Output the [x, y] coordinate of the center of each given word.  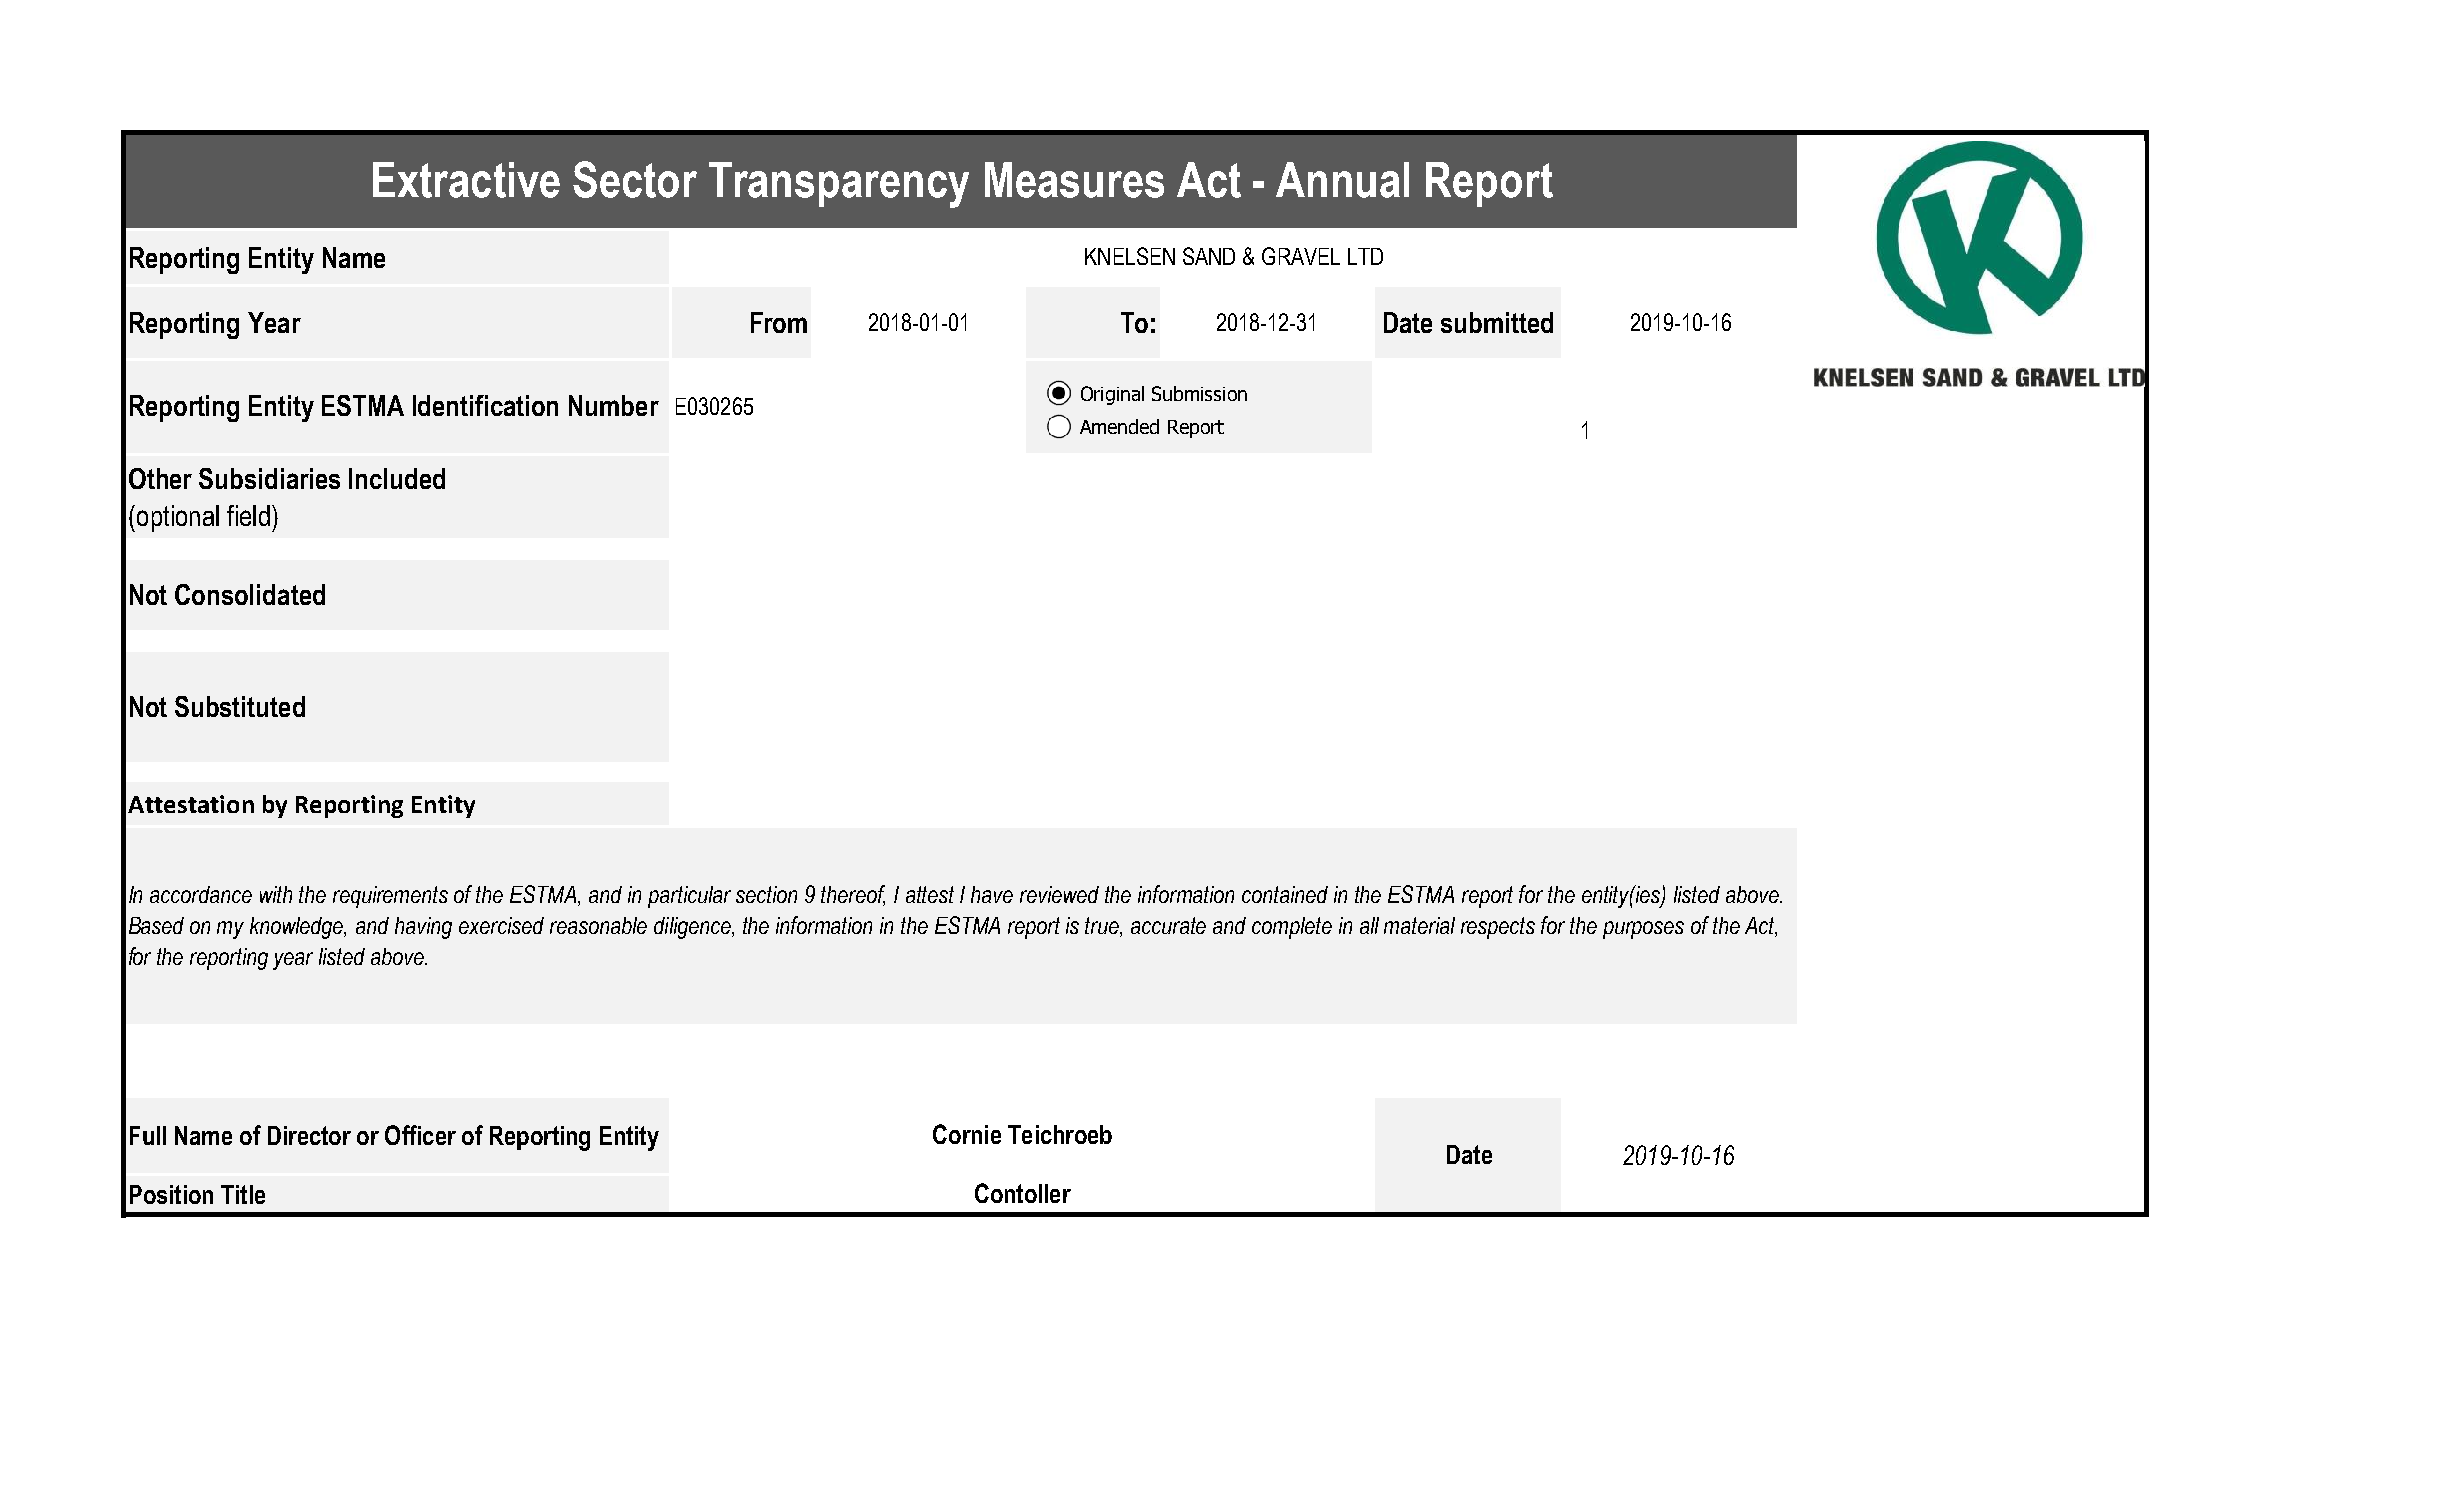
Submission [1199, 393]
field [248, 515]
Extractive [466, 180]
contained [1285, 894]
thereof [853, 895]
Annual [1342, 180]
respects [1498, 928]
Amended [1119, 426]
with [276, 894]
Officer [420, 1135]
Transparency [839, 185]
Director [309, 1135]
